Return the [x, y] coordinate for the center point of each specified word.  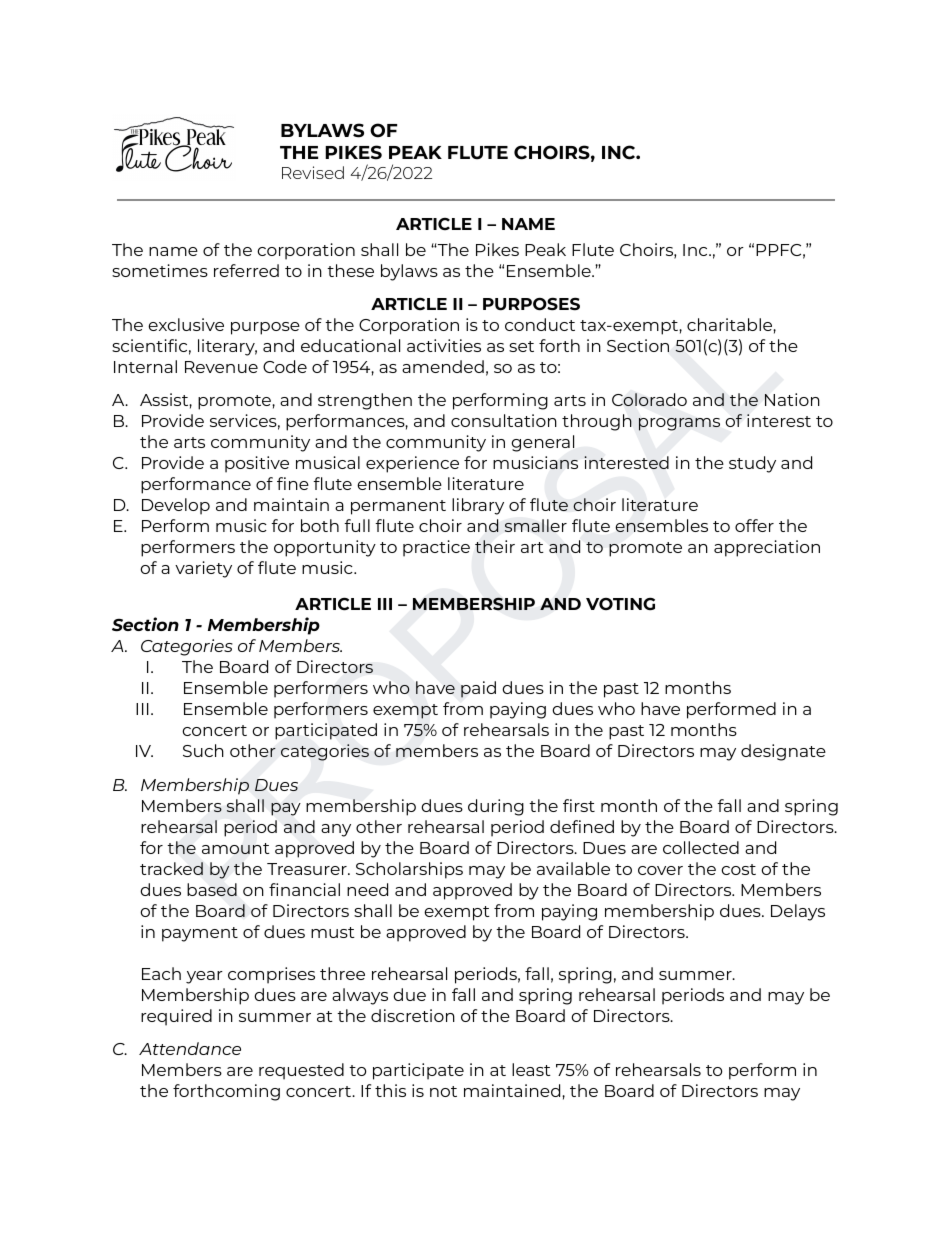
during [496, 807]
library [478, 506]
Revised [313, 172]
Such [203, 750]
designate [783, 752]
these [350, 270]
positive [257, 464]
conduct [540, 324]
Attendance [190, 1048]
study [752, 464]
